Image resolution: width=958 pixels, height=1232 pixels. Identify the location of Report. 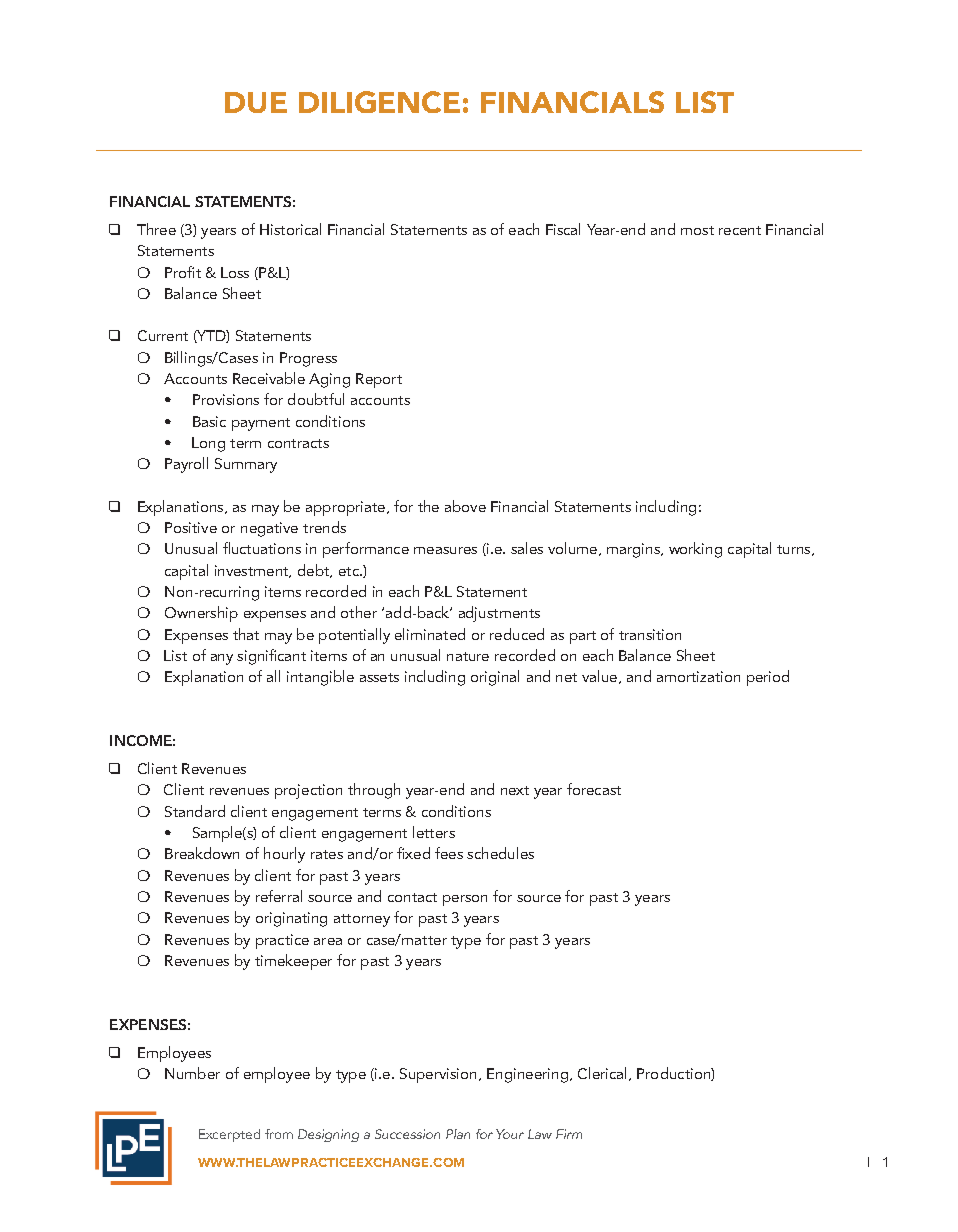
(379, 380).
